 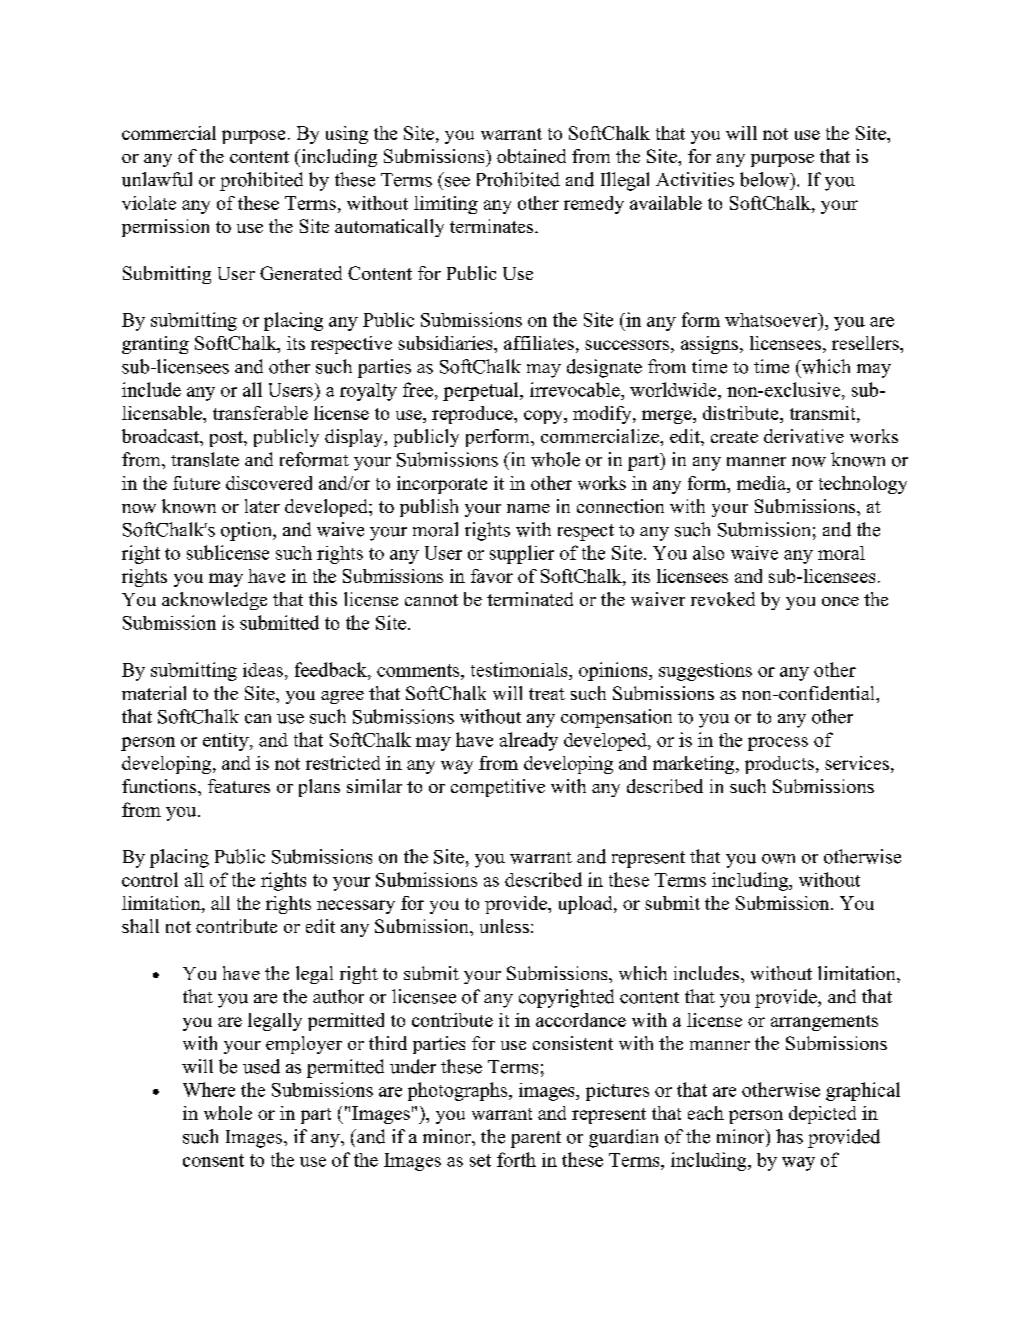 I want to click on supplier, so click(x=522, y=554).
